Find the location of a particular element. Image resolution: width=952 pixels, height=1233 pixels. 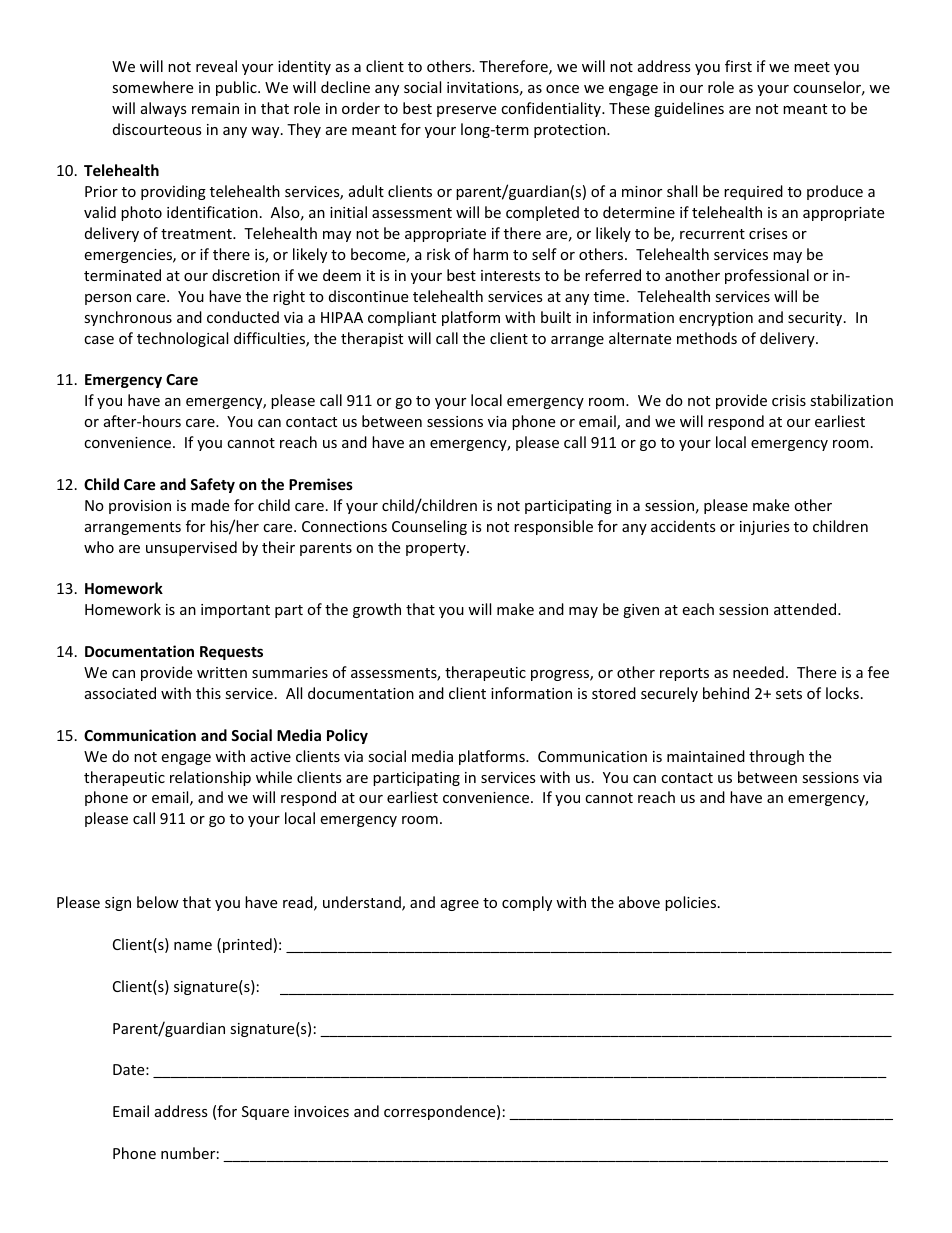

Square is located at coordinates (265, 1113).
